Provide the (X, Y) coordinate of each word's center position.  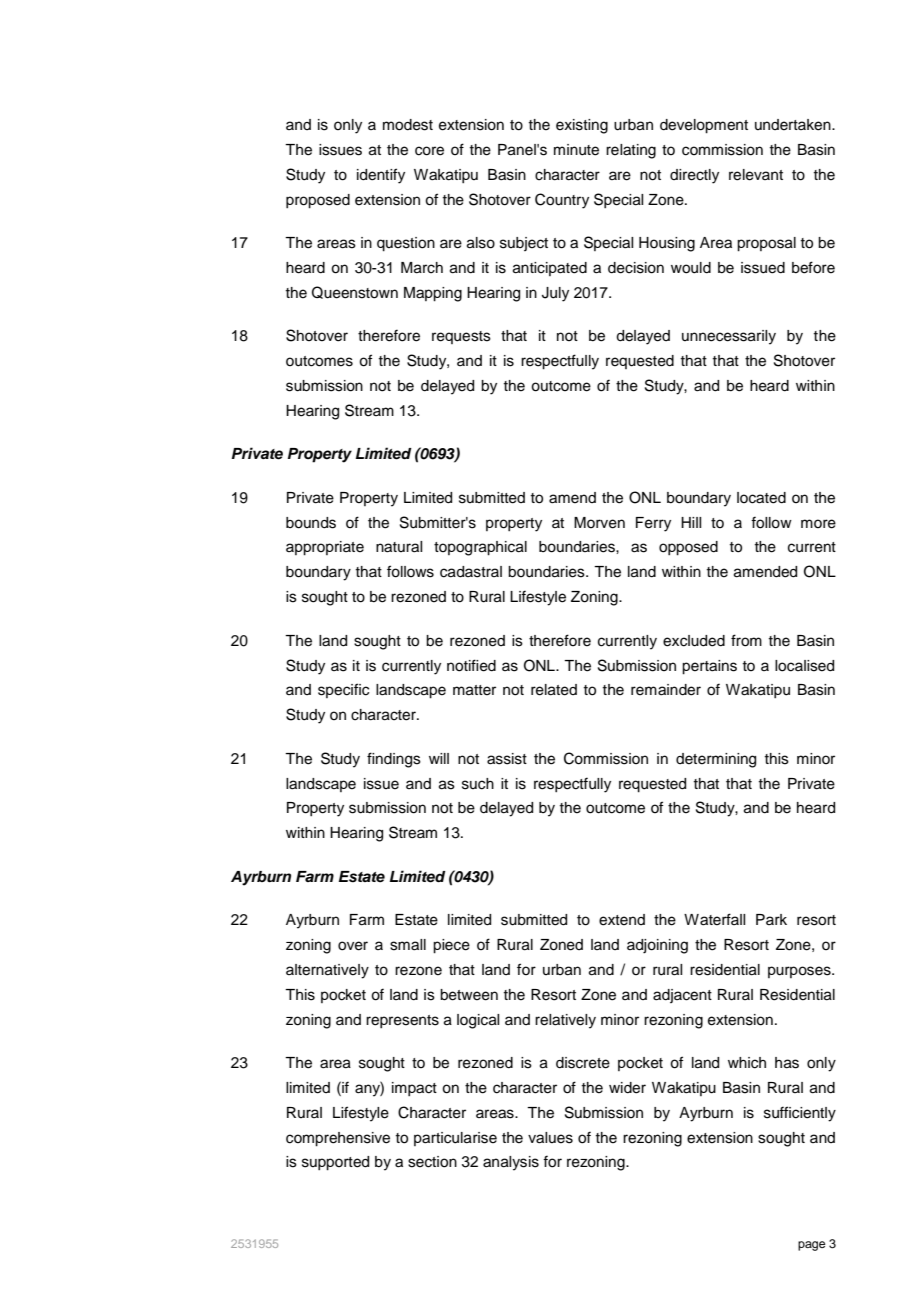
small (408, 945)
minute (576, 150)
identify (381, 176)
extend (622, 920)
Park (771, 919)
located (761, 498)
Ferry (653, 524)
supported (335, 1163)
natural (399, 547)
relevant (756, 175)
